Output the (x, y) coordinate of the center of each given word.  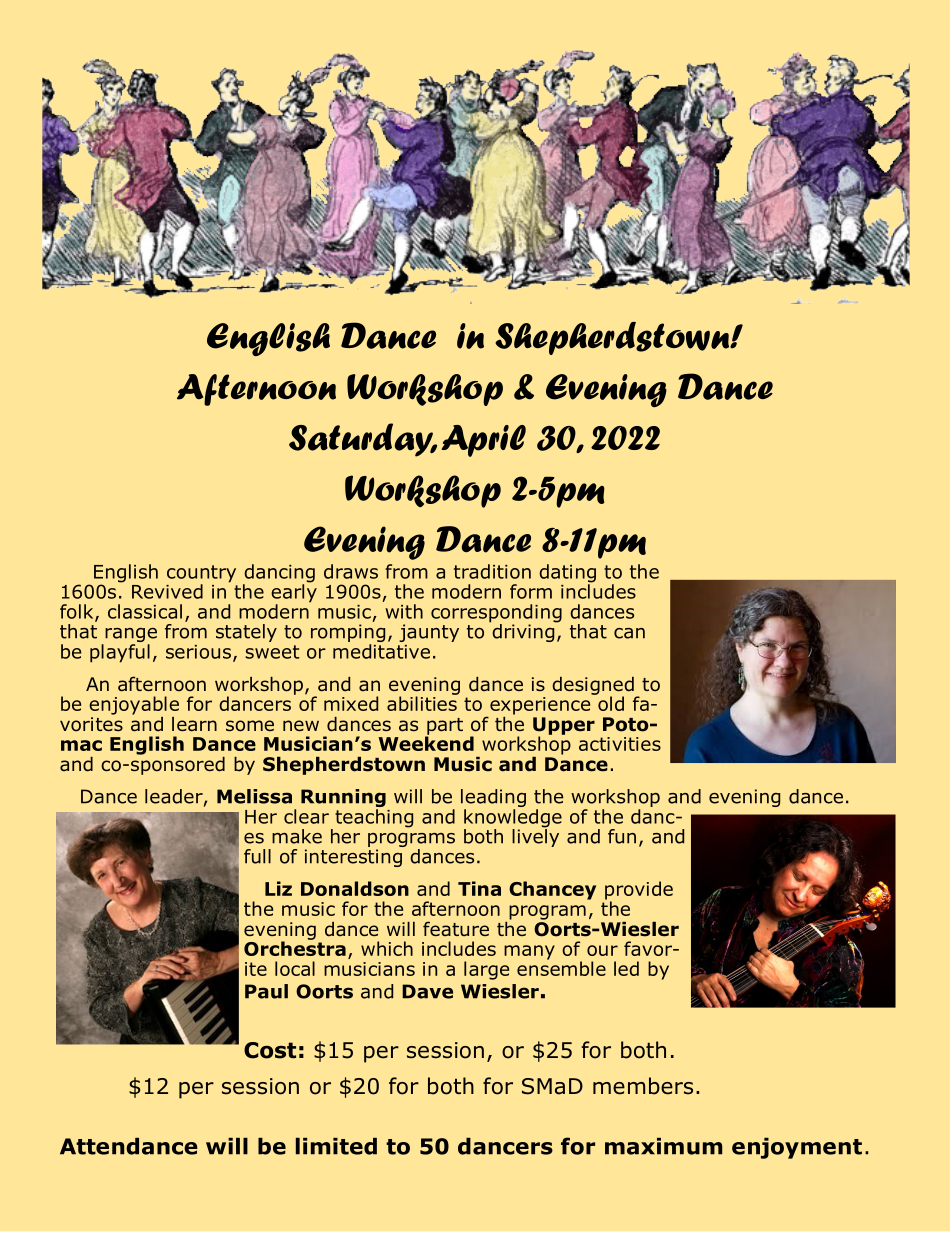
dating (567, 574)
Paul (266, 991)
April (484, 441)
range (130, 636)
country (201, 575)
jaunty (429, 633)
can (629, 633)
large (486, 970)
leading (493, 799)
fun (622, 836)
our (602, 950)
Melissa (254, 796)
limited (336, 1146)
